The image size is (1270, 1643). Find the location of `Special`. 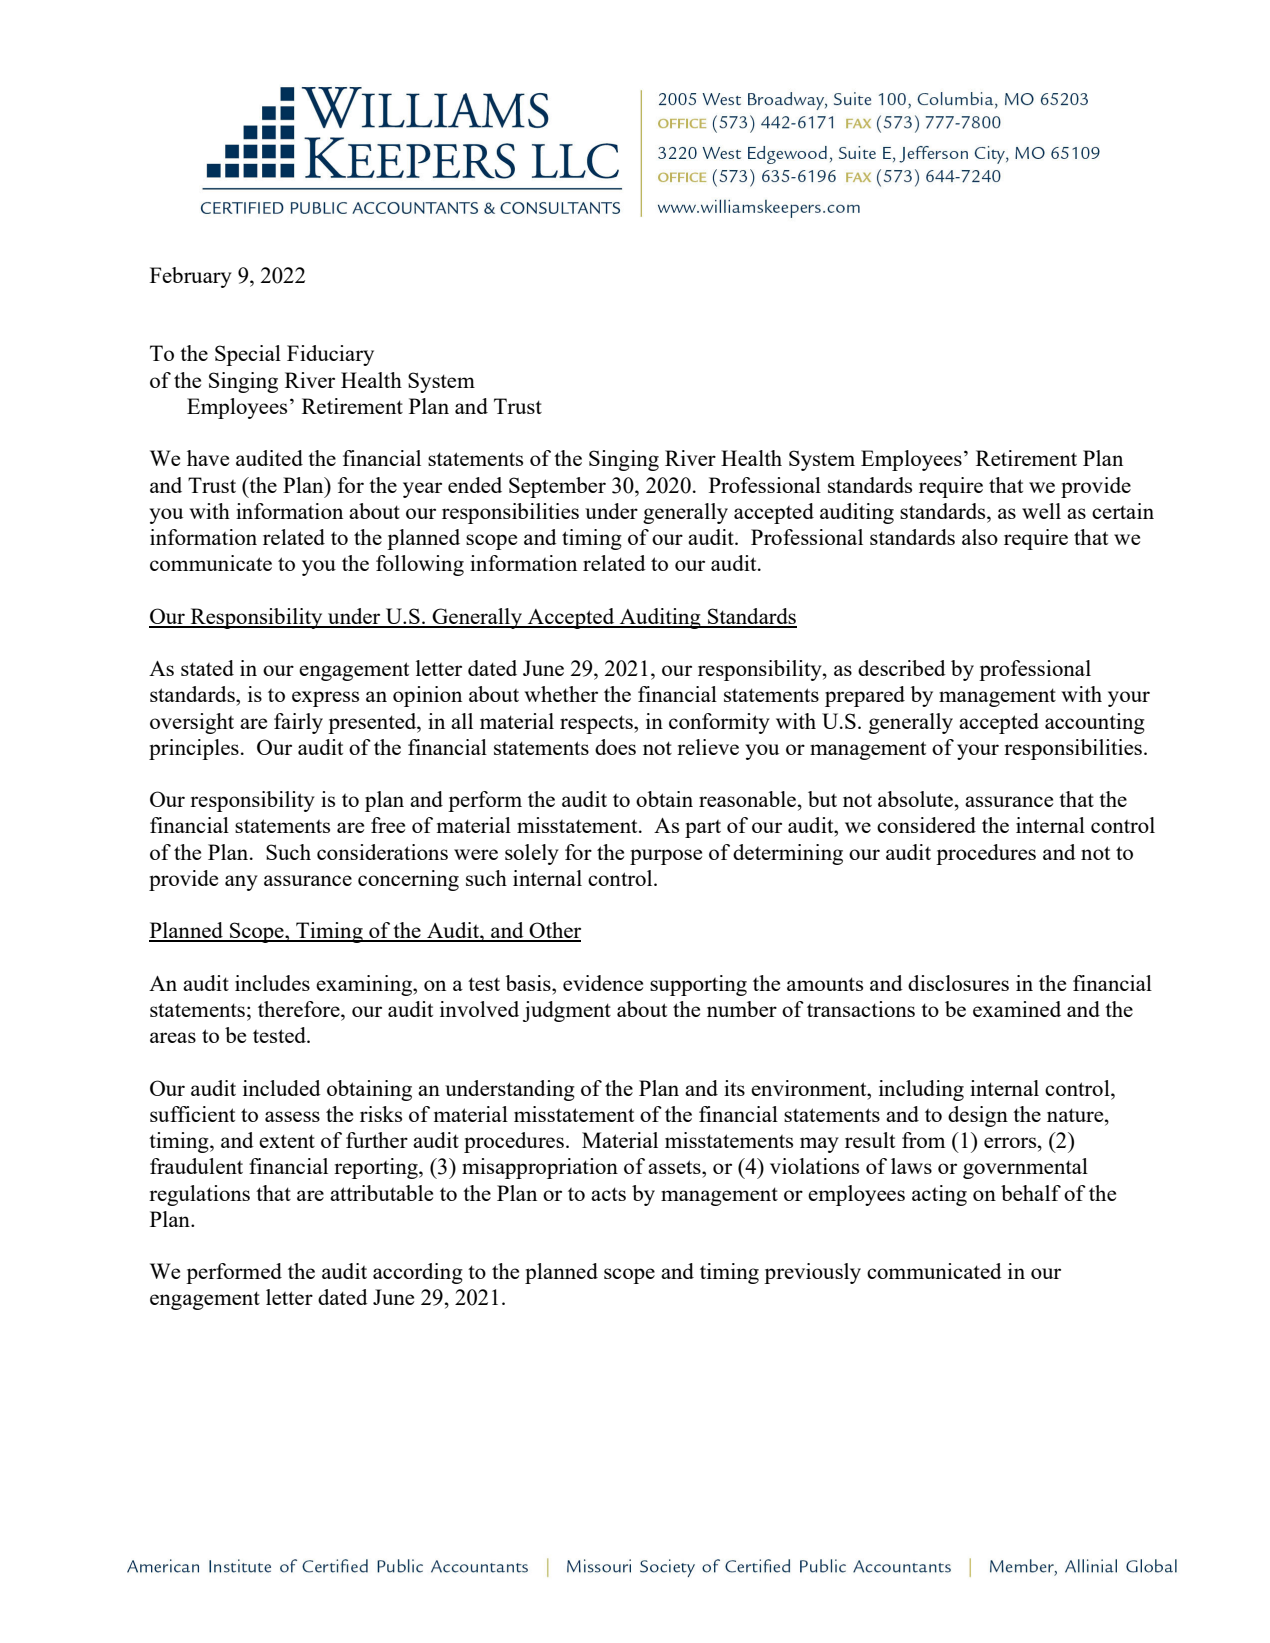

Special is located at coordinates (248, 355).
